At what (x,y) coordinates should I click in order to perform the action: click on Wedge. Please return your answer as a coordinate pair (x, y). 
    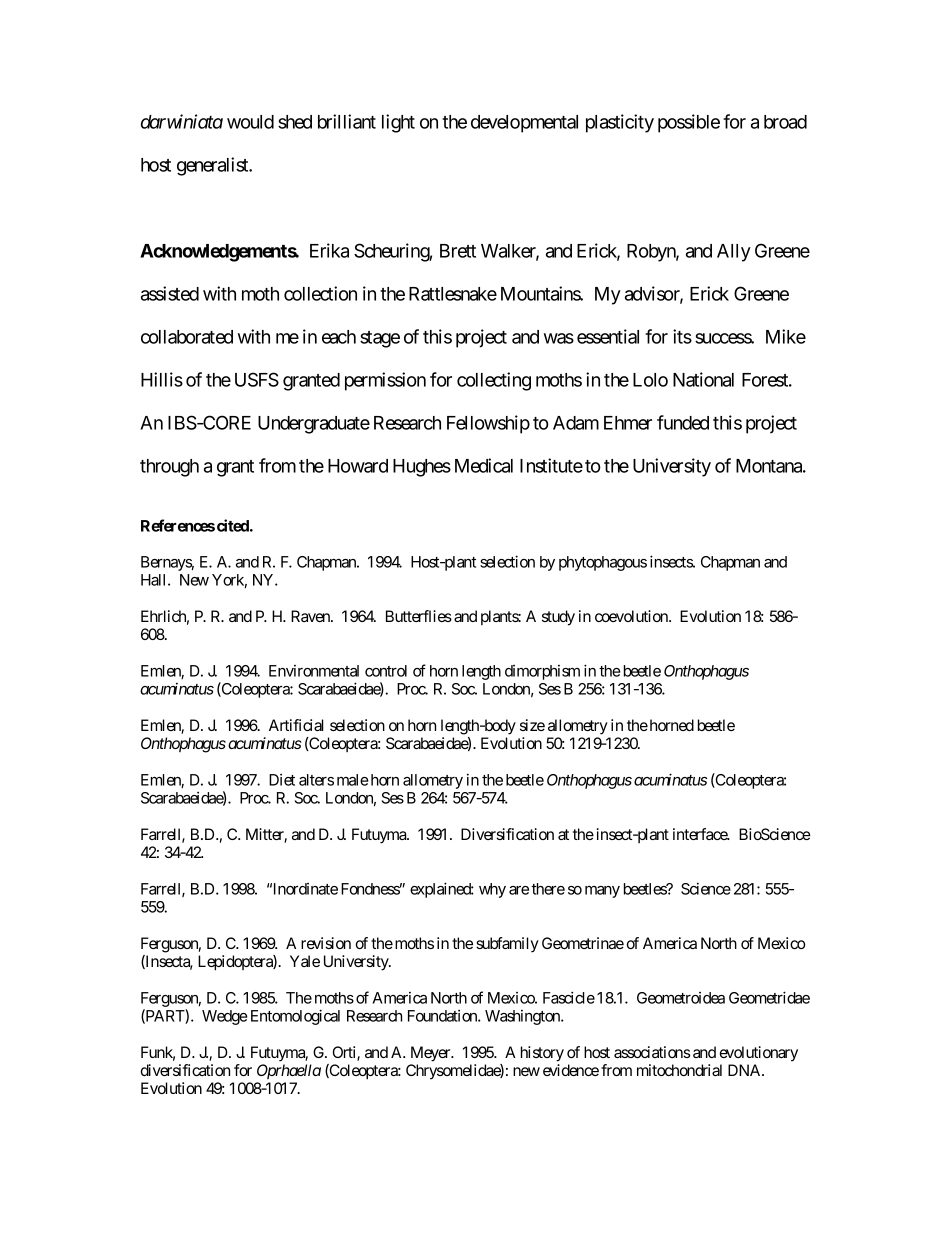
    Looking at the image, I should click on (224, 1017).
